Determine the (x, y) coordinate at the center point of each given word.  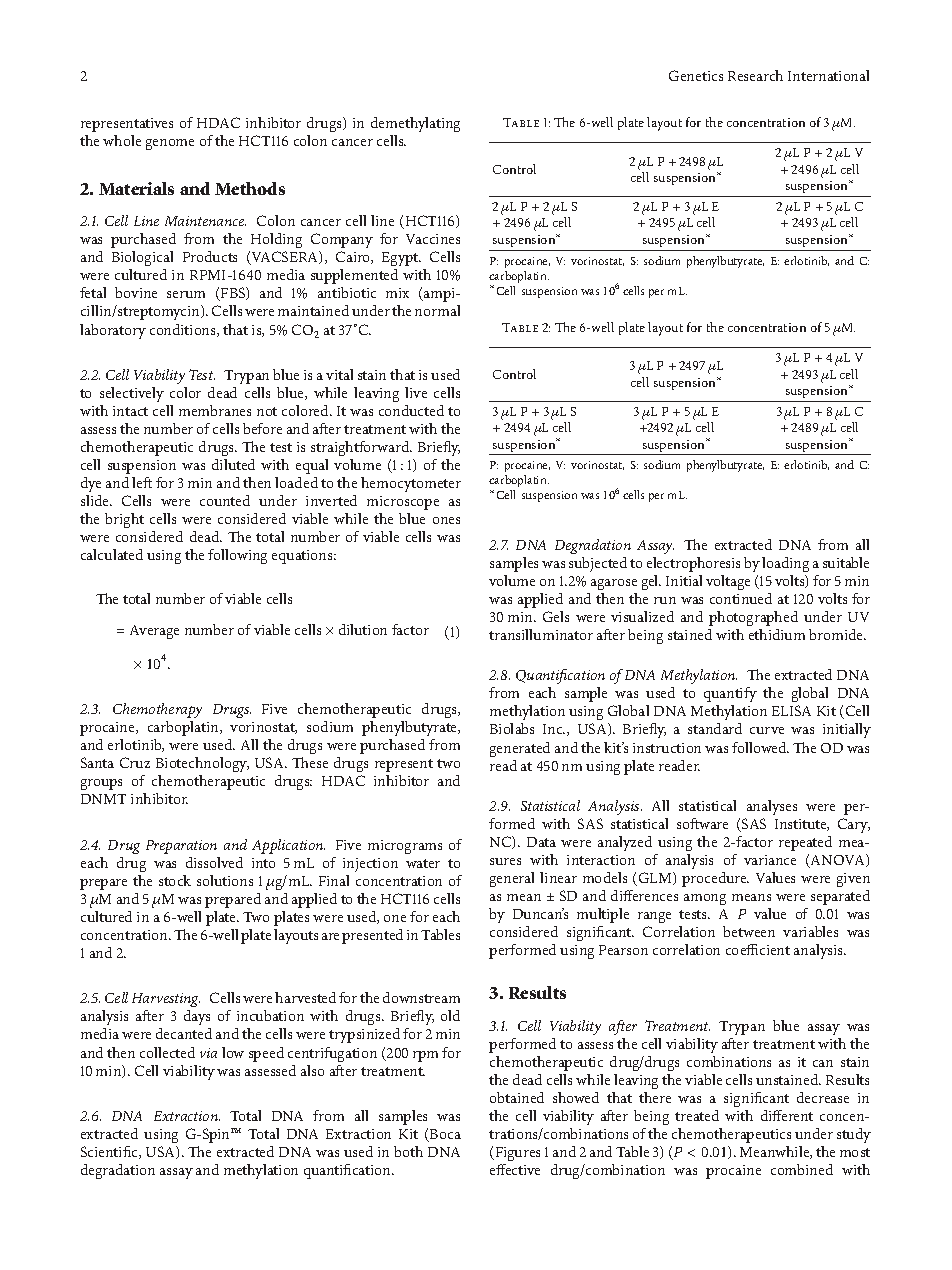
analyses (772, 807)
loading (785, 564)
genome (170, 144)
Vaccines (433, 239)
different (787, 1115)
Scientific (110, 1152)
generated (520, 749)
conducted (411, 410)
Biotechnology (202, 764)
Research (755, 75)
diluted (233, 464)
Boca (444, 1135)
